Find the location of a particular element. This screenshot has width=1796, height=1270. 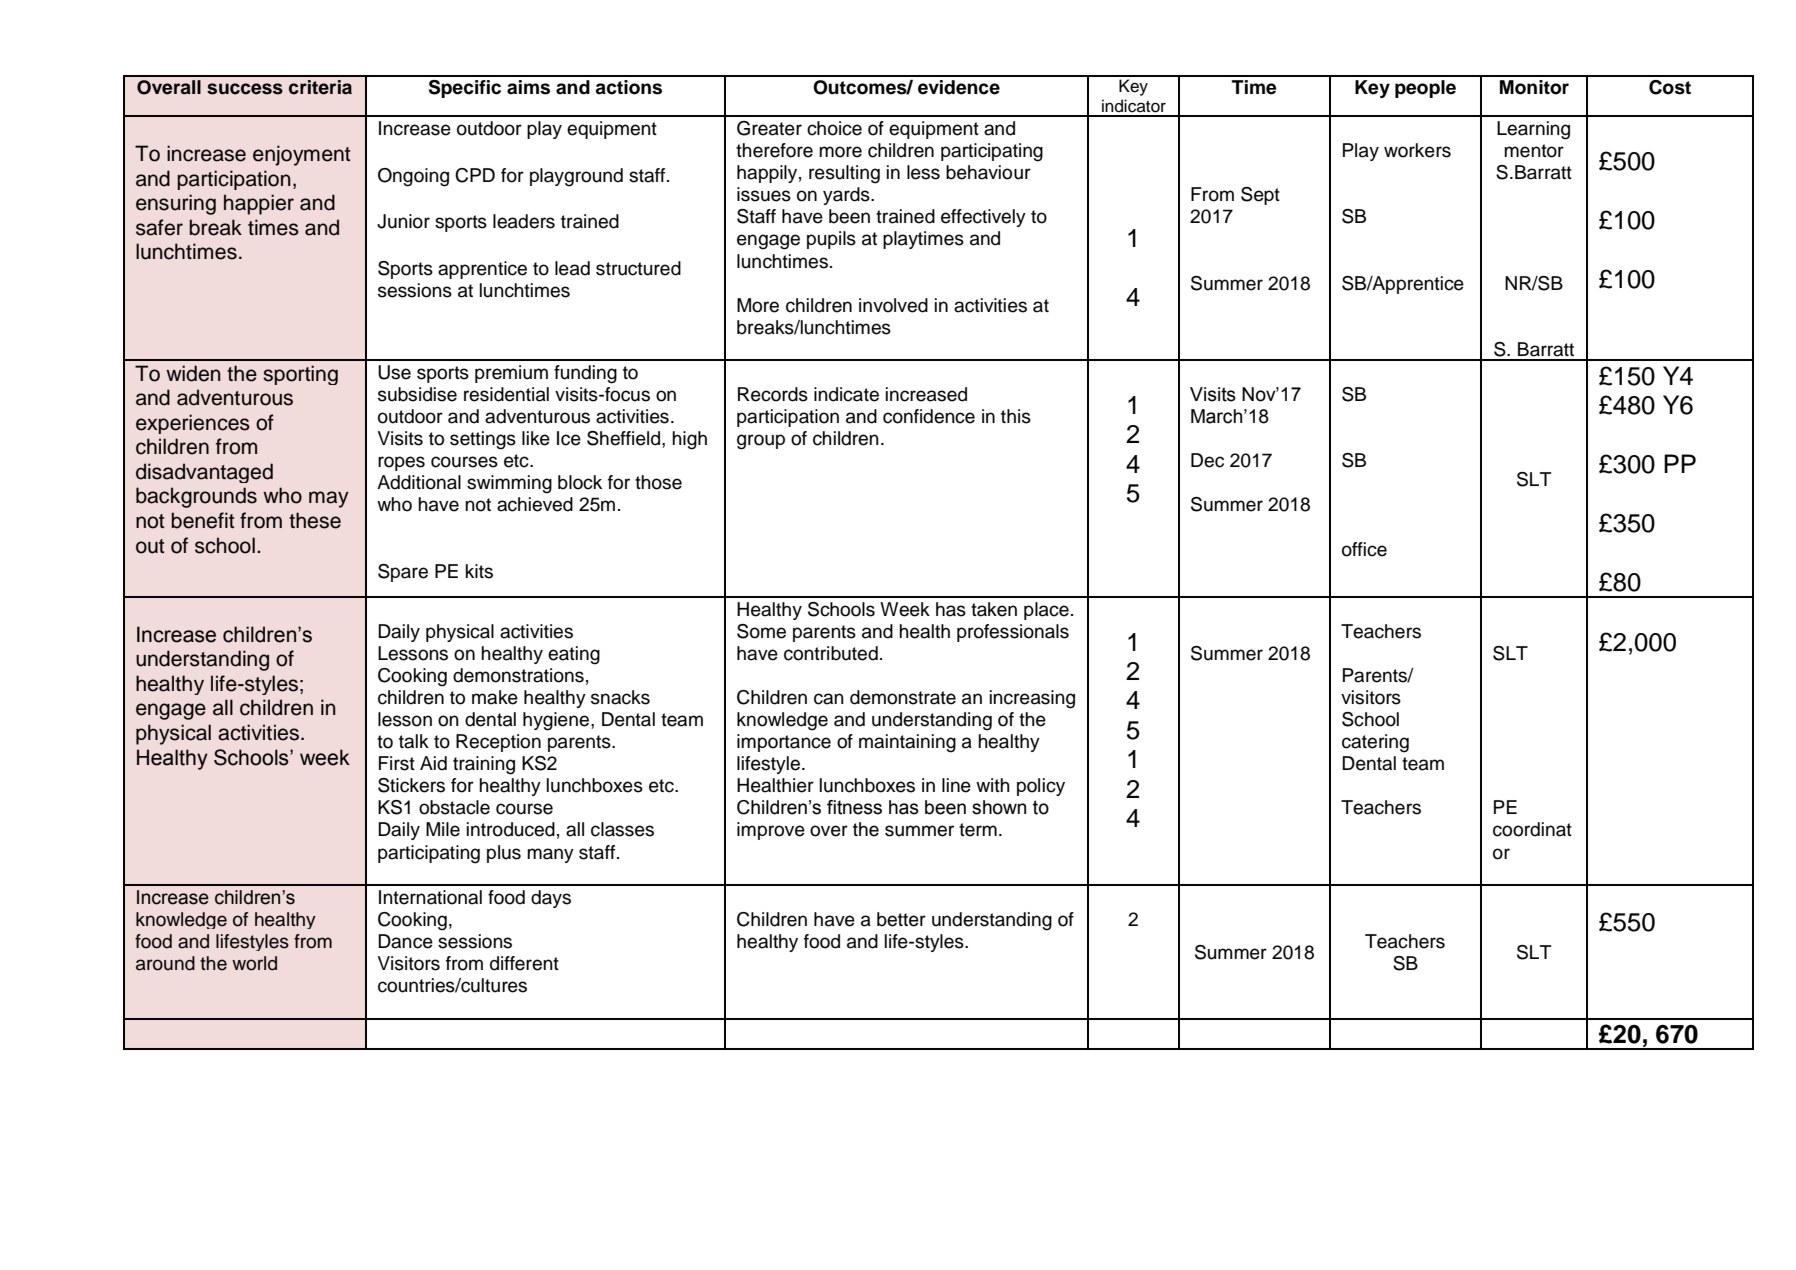

sporting is located at coordinates (300, 375).
